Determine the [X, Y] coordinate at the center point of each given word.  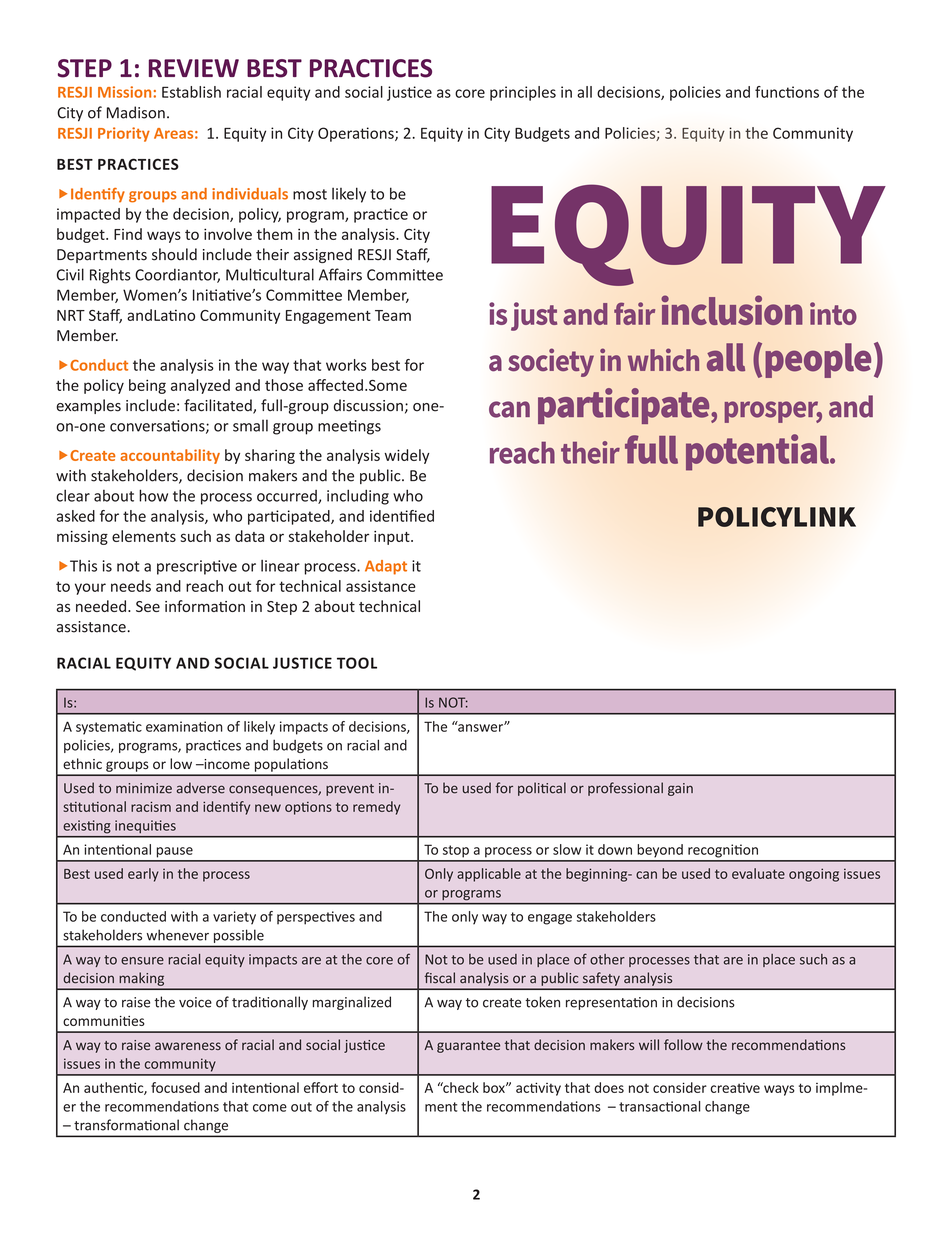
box [495, 1087]
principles [523, 93]
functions [787, 92]
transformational [126, 1125]
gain [680, 789]
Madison [136, 112]
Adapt [386, 567]
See [148, 606]
